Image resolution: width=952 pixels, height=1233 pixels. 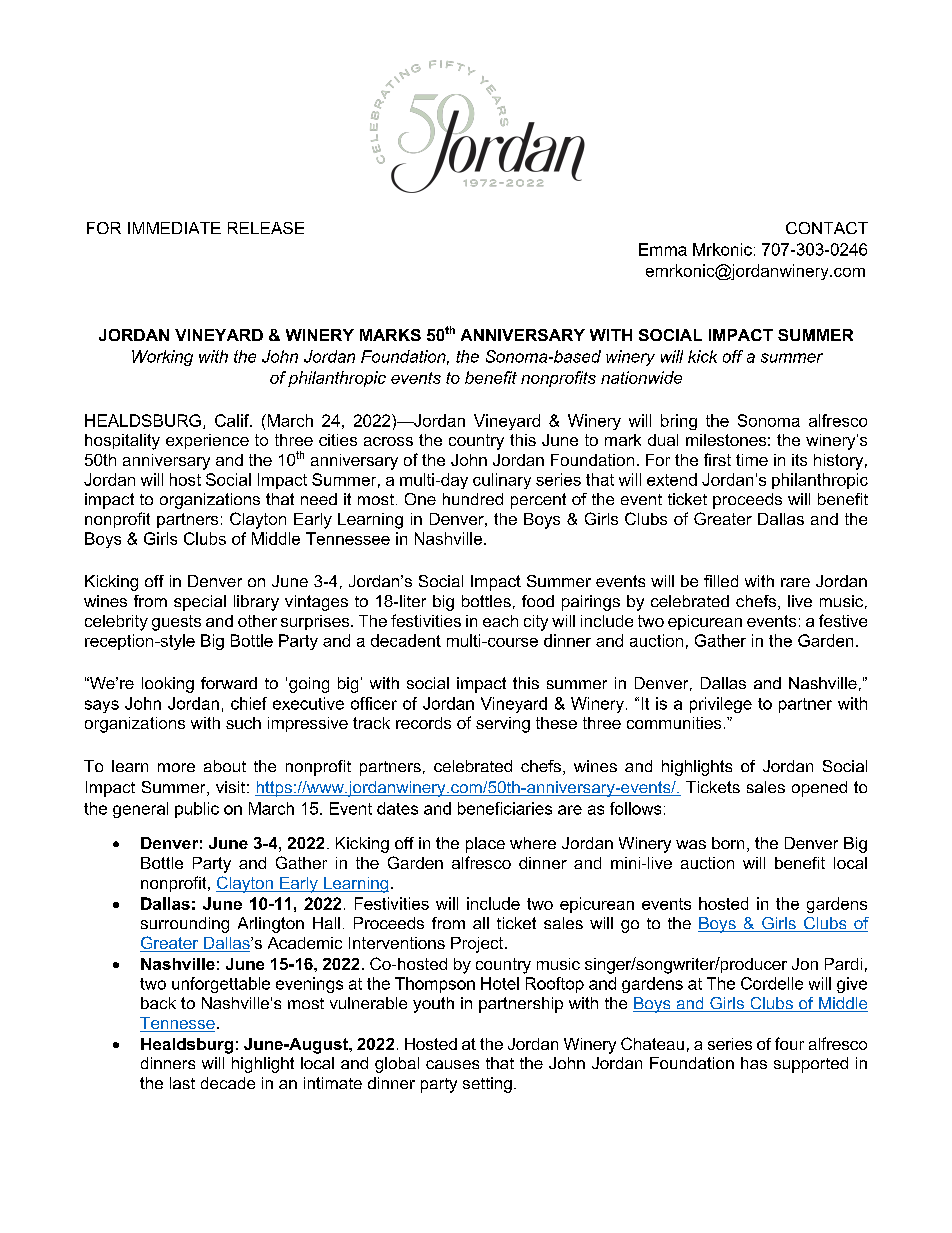 What do you see at coordinates (827, 228) in the screenshot?
I see `CONTACT` at bounding box center [827, 228].
